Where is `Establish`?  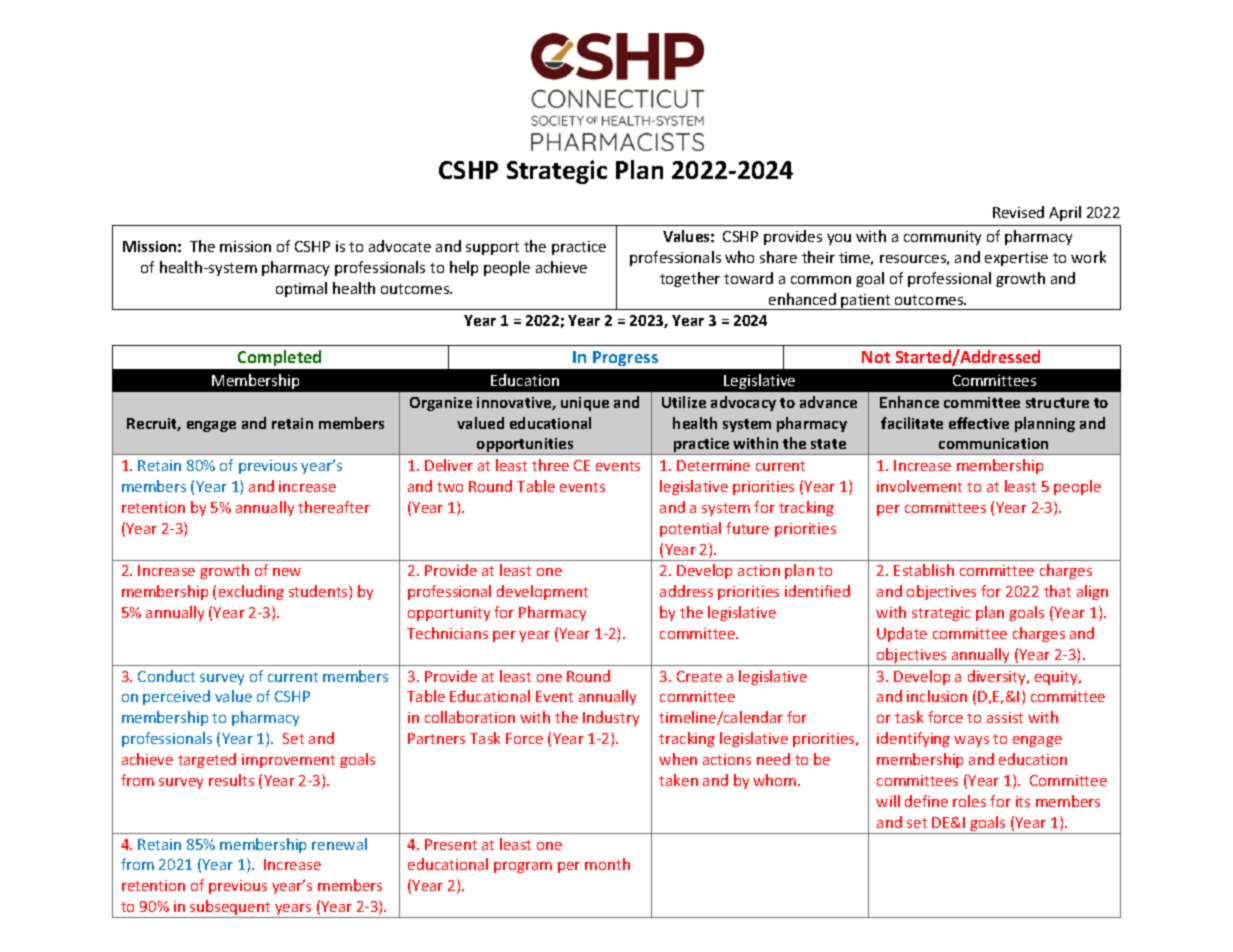 Establish is located at coordinates (924, 570).
